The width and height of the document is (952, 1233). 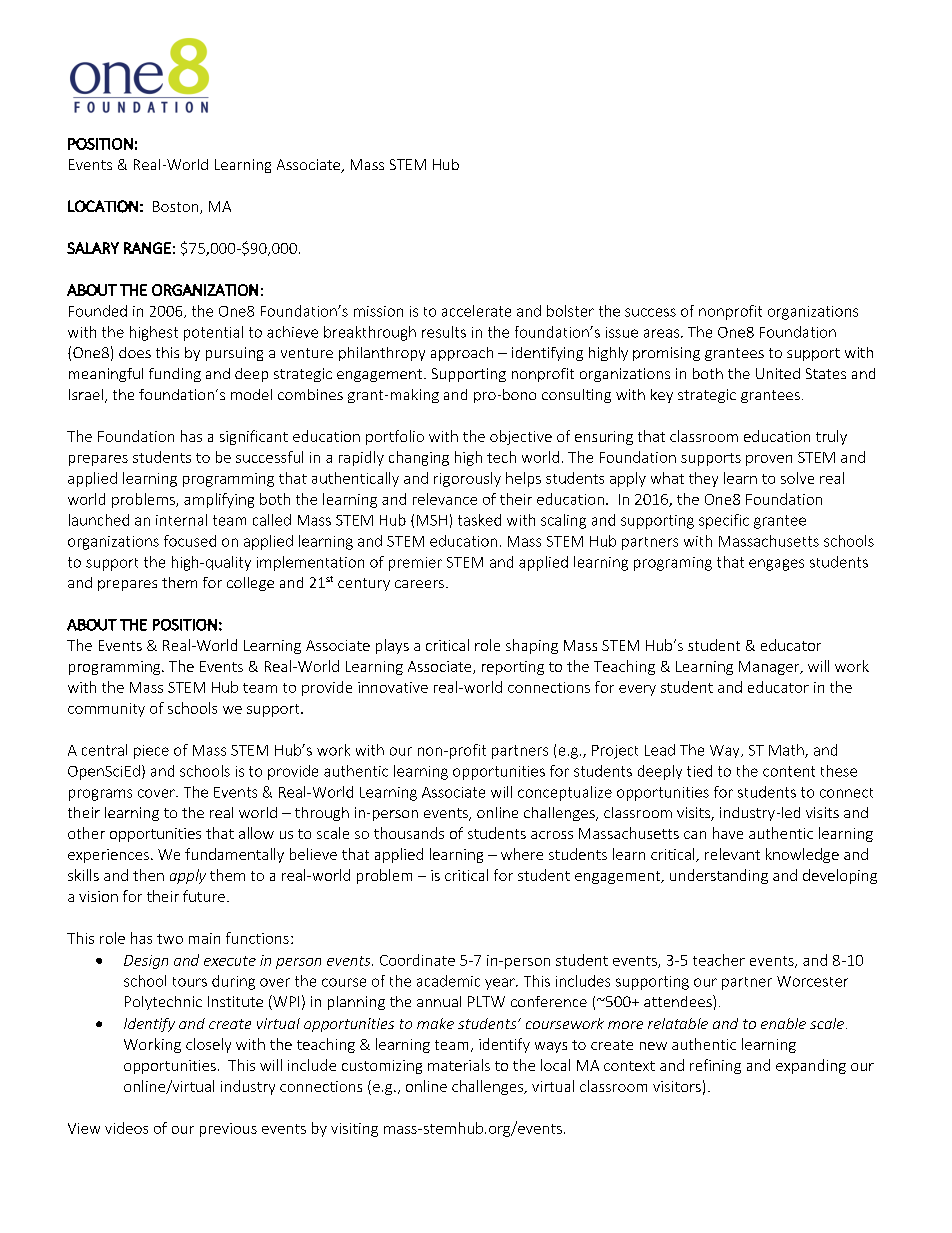 I want to click on videos, so click(x=126, y=1128).
